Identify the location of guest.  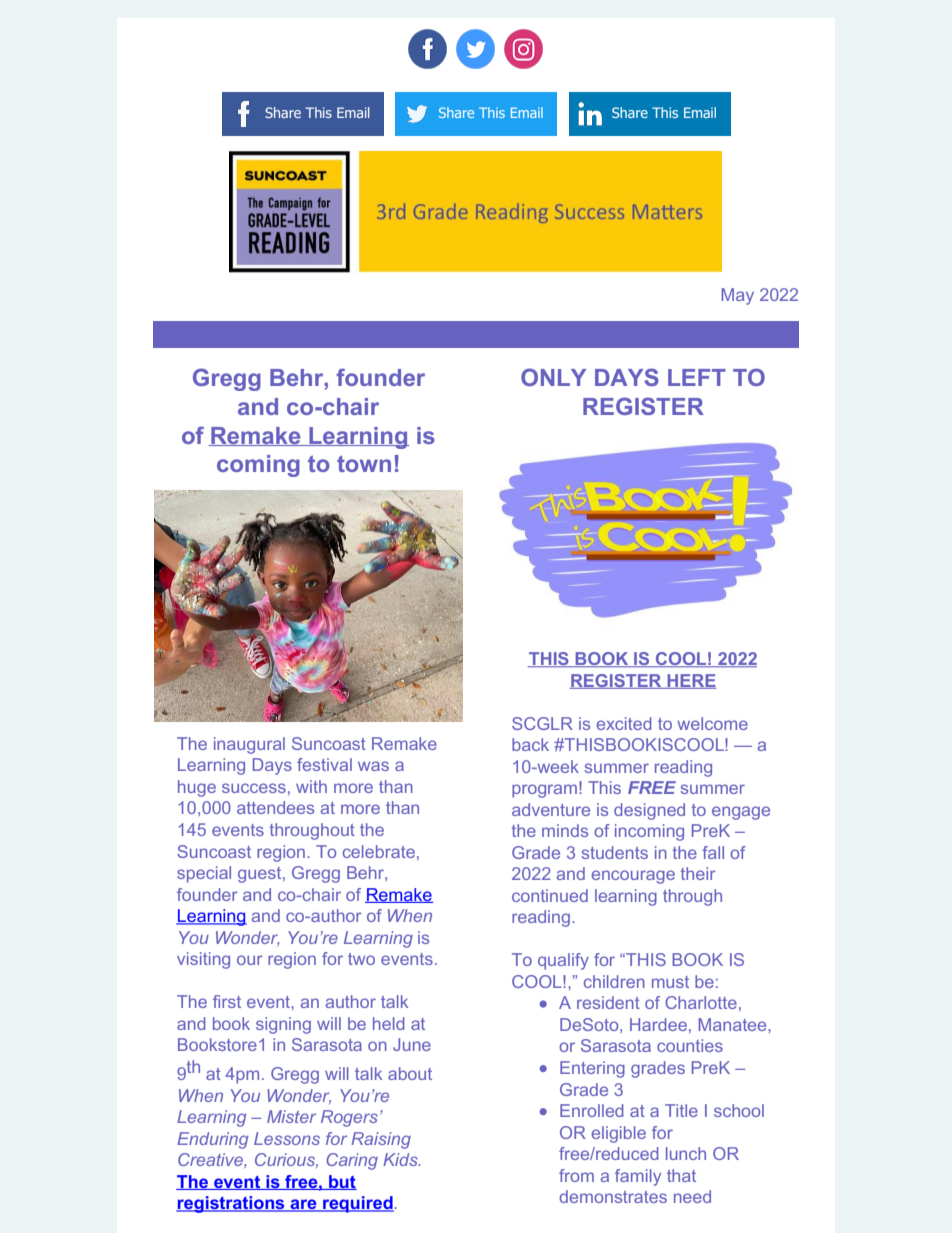
(261, 875).
